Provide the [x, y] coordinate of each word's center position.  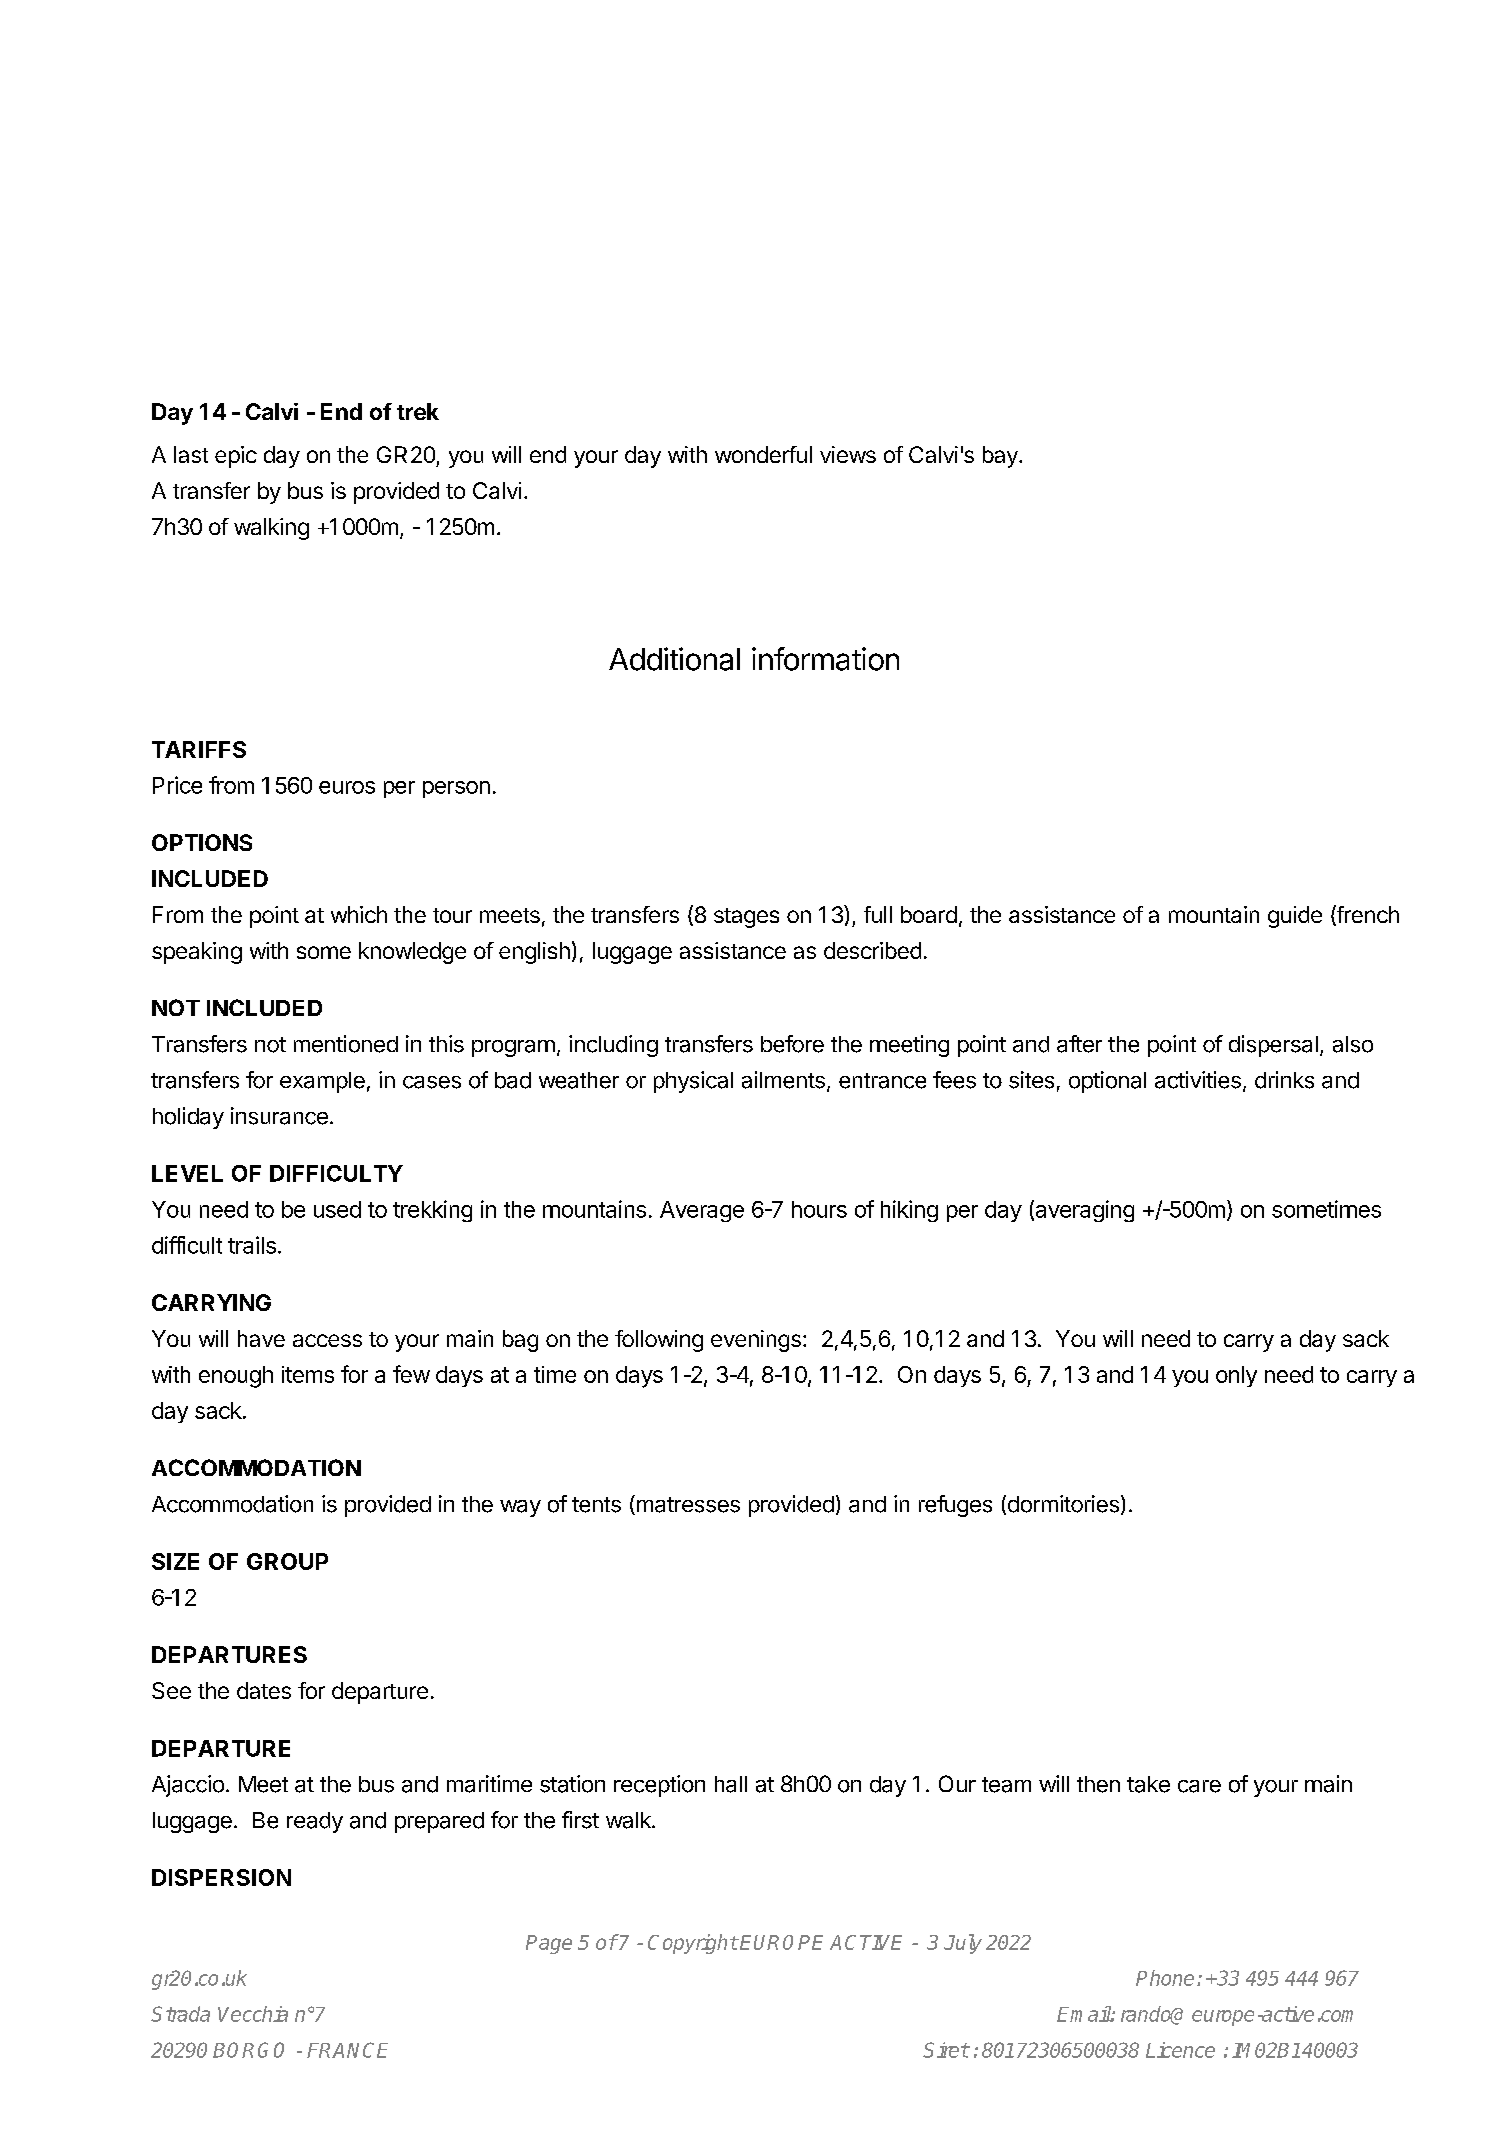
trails [252, 1245]
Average [702, 1211]
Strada [180, 2014]
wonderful [763, 454]
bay [1001, 457]
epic [236, 457]
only [1236, 1376]
